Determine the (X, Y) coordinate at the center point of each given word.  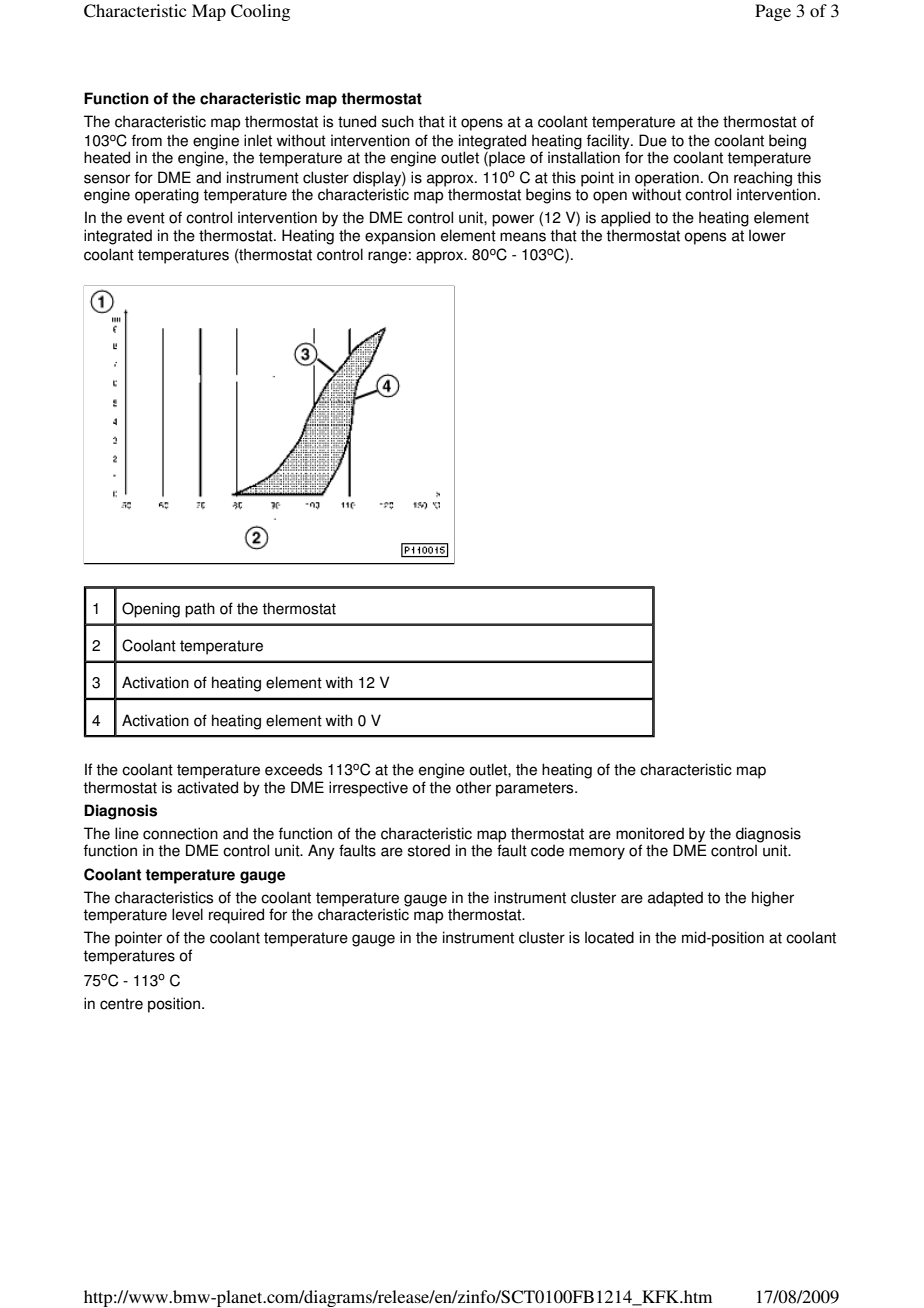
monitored (650, 833)
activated (207, 787)
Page (773, 12)
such (398, 121)
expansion (400, 237)
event (146, 218)
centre (121, 1004)
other (473, 787)
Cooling (260, 12)
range (387, 257)
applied (625, 219)
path (200, 610)
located (609, 937)
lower (767, 235)
